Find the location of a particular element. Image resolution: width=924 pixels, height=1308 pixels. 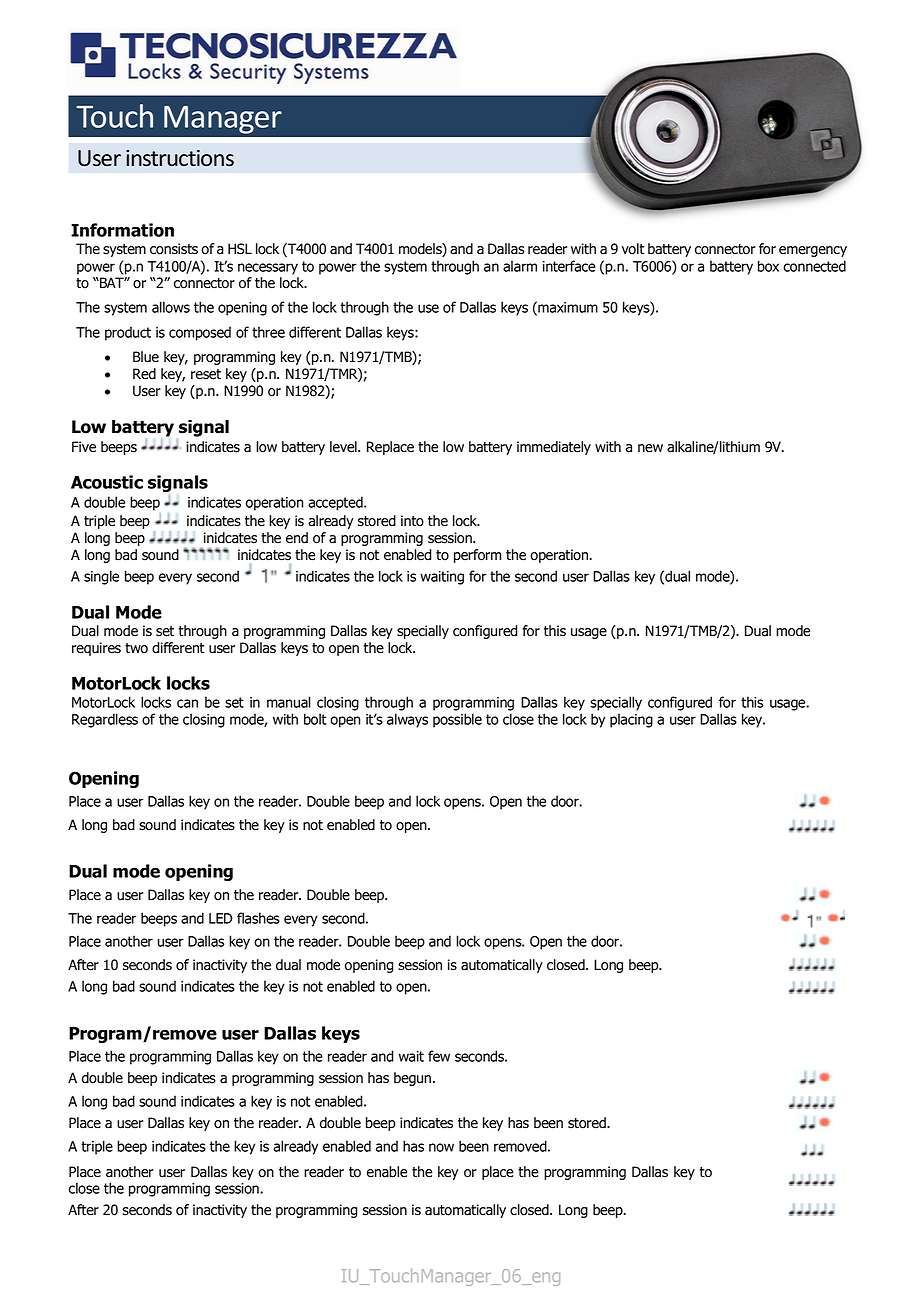

two is located at coordinates (136, 648).
